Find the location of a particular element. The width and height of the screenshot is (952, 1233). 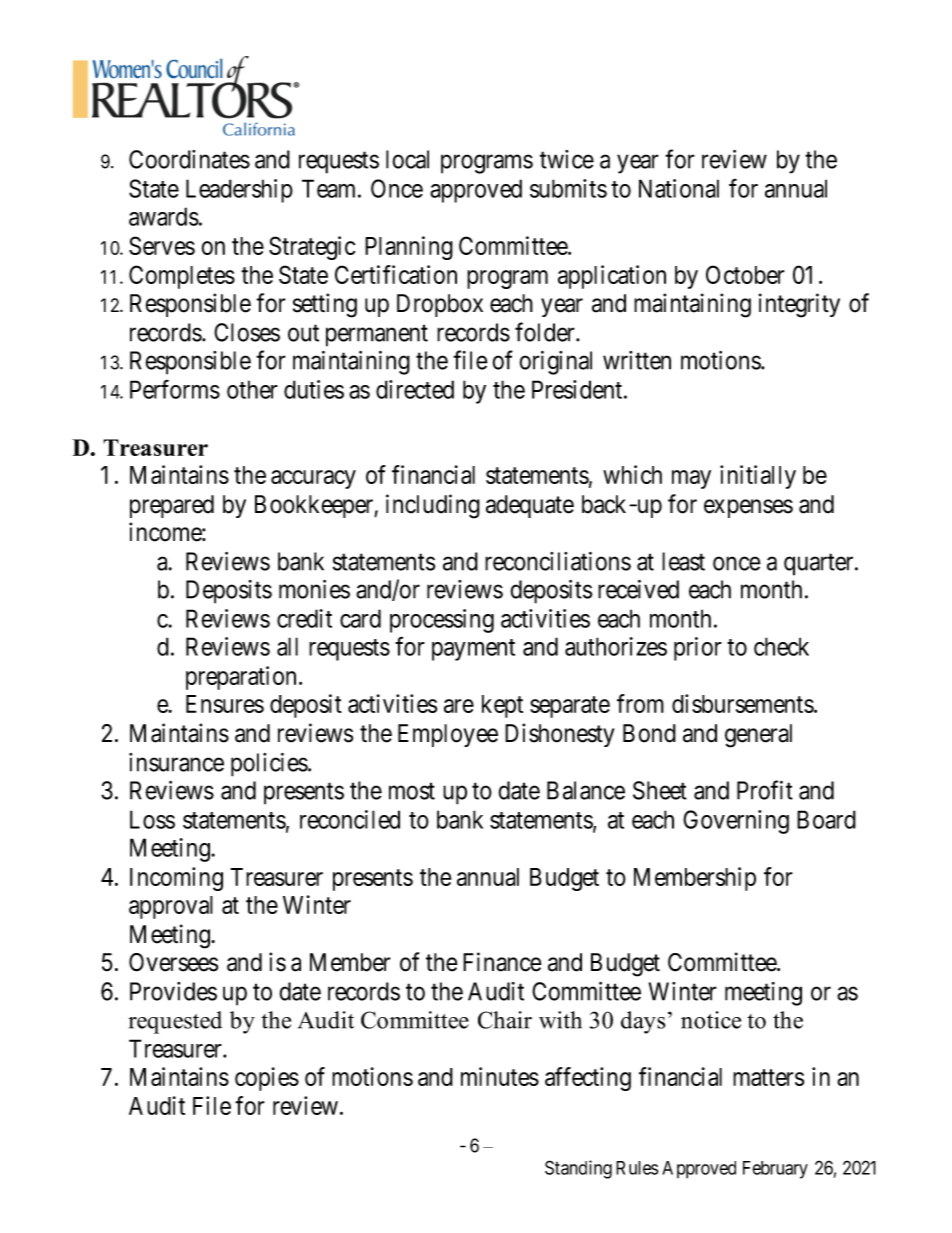

check is located at coordinates (781, 646).
